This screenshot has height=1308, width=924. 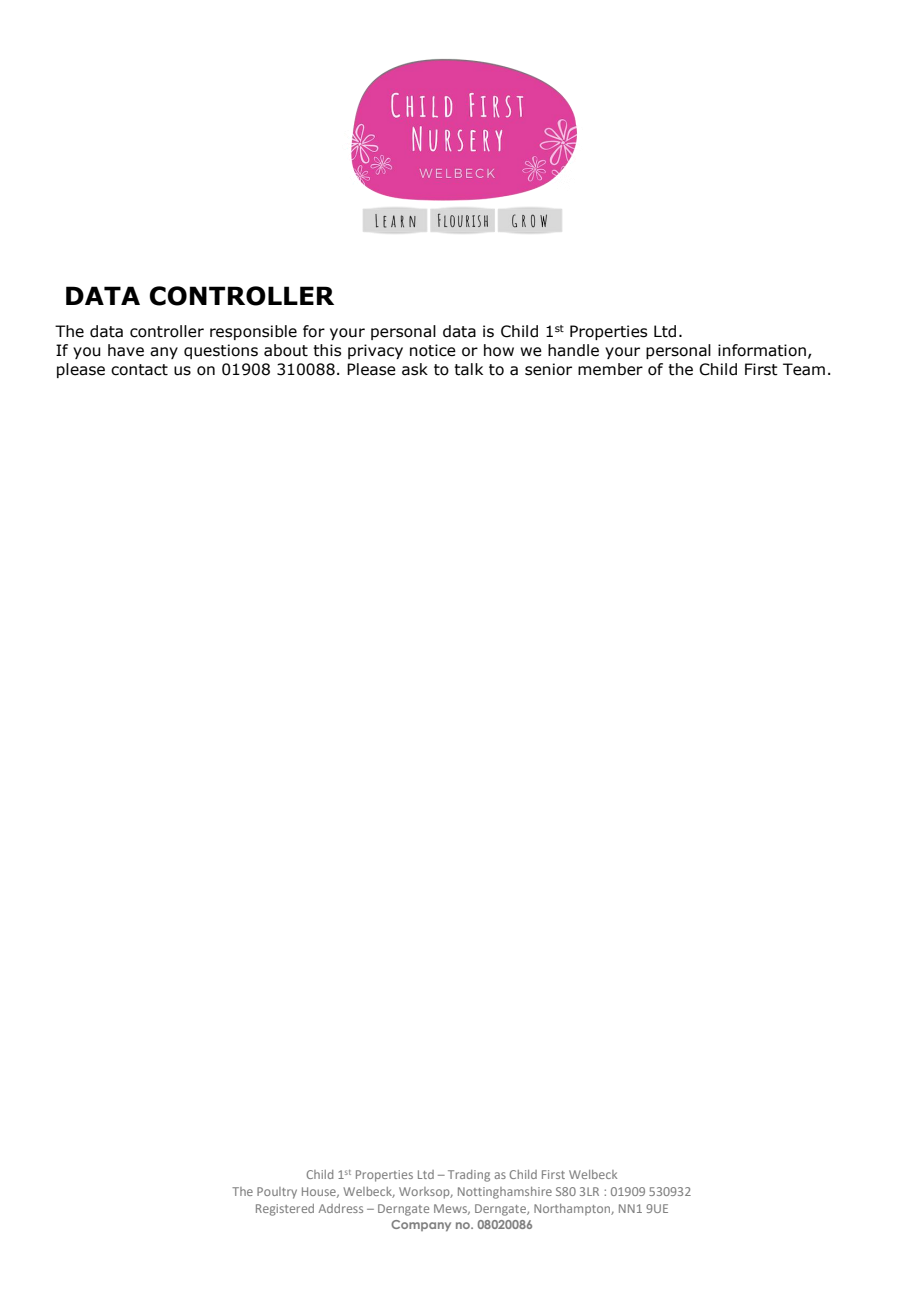 I want to click on talk, so click(x=468, y=369).
